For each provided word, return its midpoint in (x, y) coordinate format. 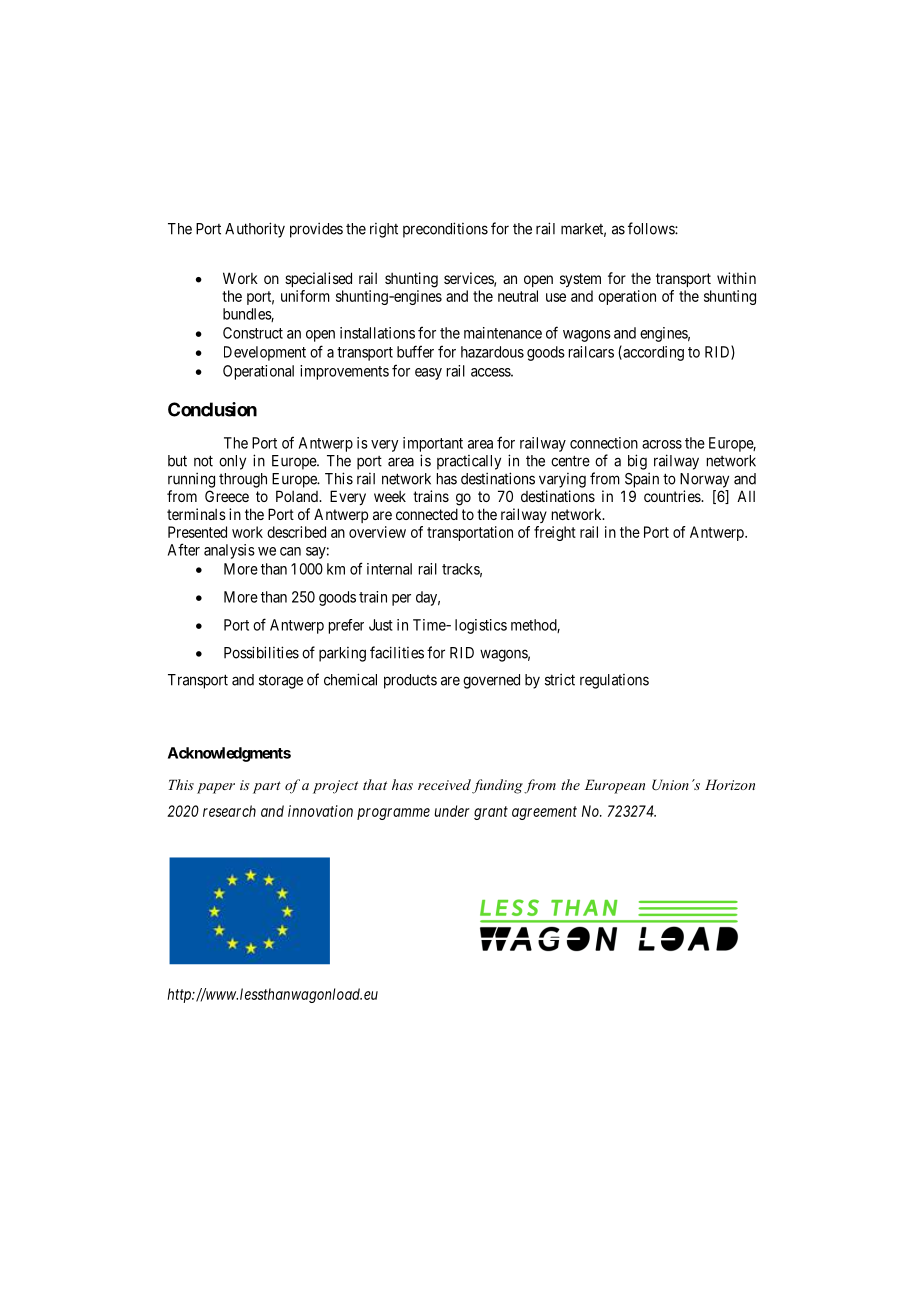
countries (673, 496)
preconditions (445, 230)
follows (652, 228)
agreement (544, 813)
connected (427, 514)
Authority (255, 230)
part (267, 787)
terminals (196, 514)
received (444, 784)
